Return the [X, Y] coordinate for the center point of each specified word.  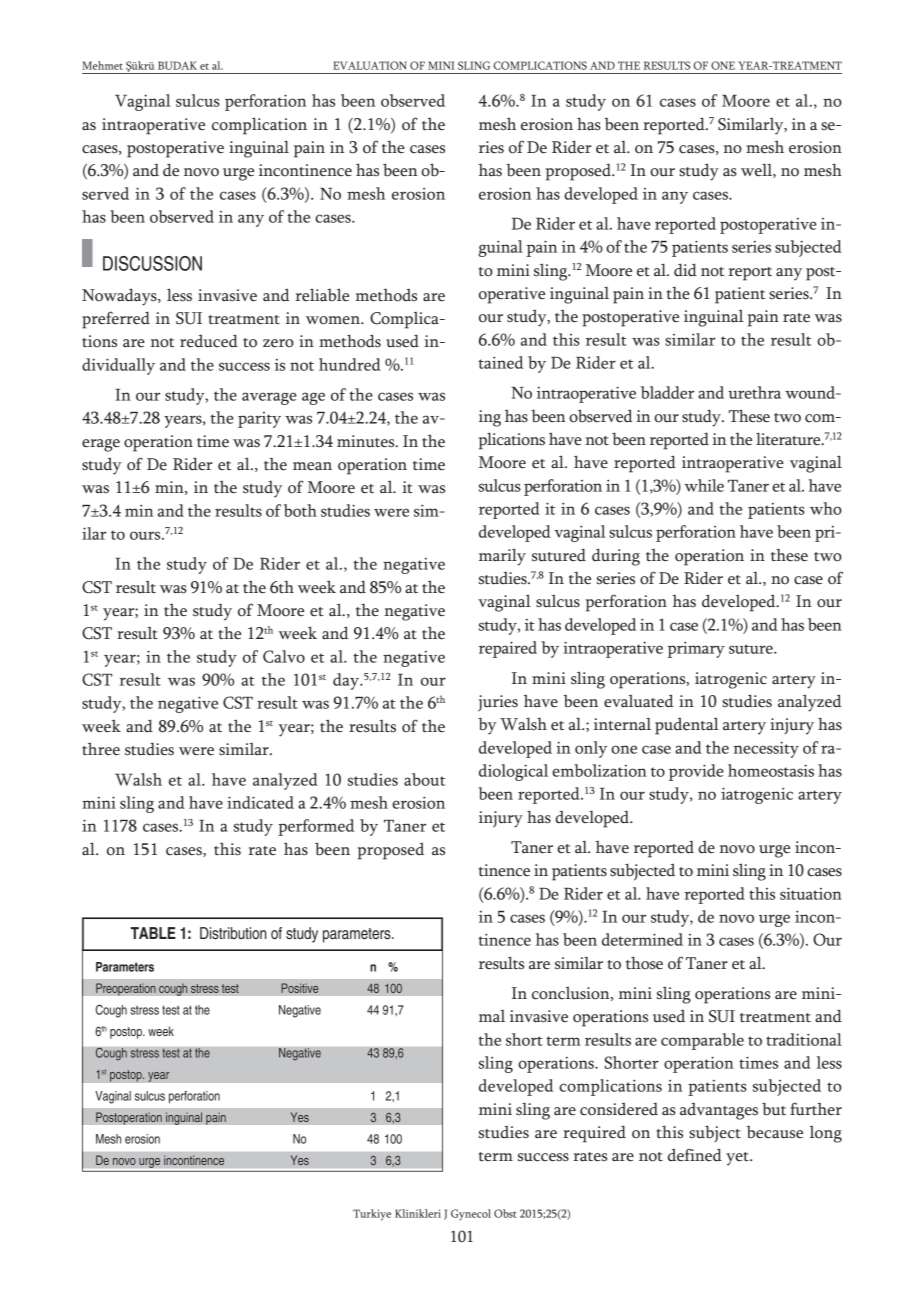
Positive [300, 988]
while [704, 485]
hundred [350, 364]
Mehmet [102, 65]
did [685, 270]
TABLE [153, 933]
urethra [754, 392]
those [644, 963]
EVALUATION [370, 65]
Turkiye [372, 1215]
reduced [209, 341]
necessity [766, 749]
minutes [367, 441]
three [101, 749]
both [300, 510]
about [424, 779]
